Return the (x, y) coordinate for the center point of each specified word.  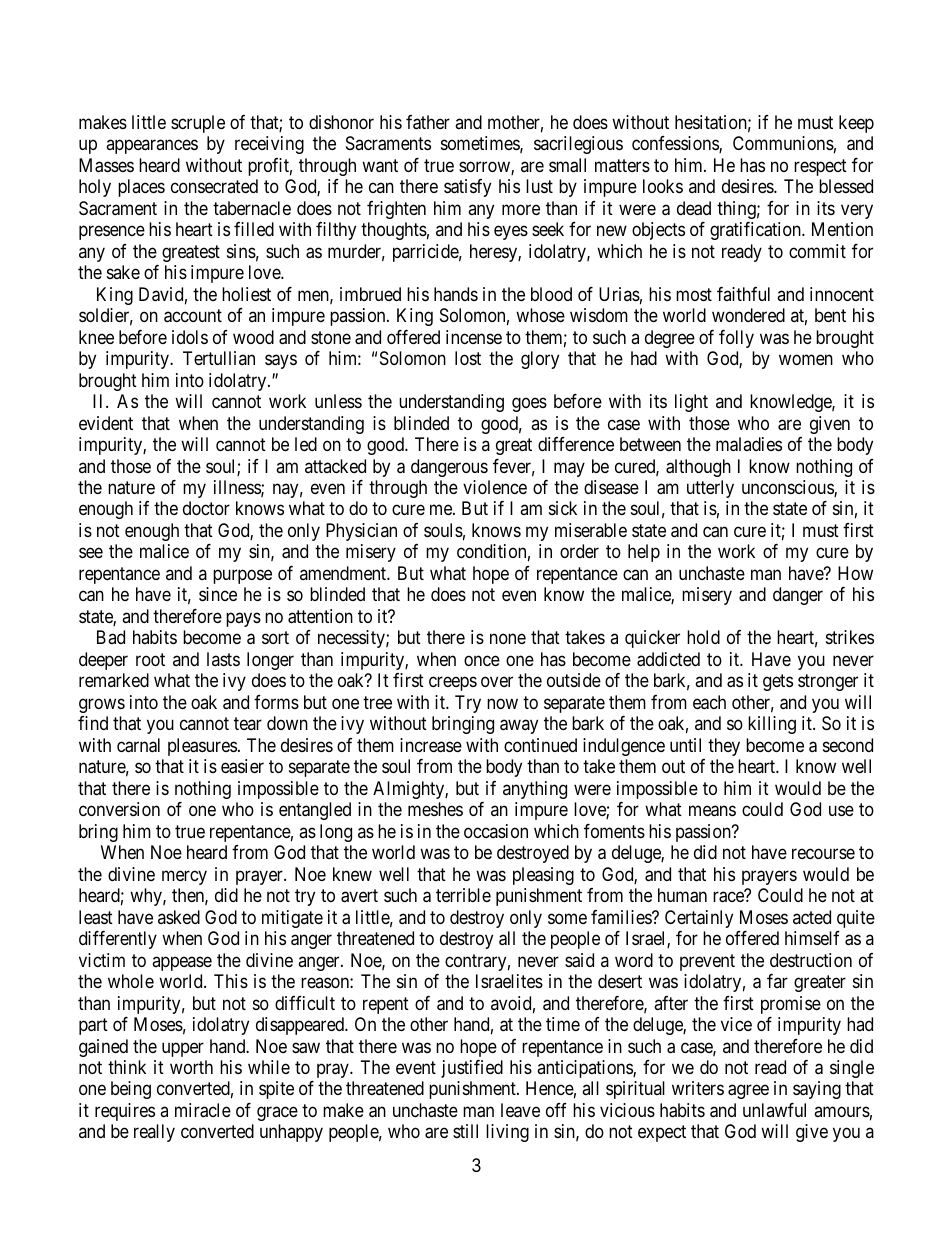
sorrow (485, 168)
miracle (203, 1110)
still (465, 1131)
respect (820, 167)
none (508, 639)
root (150, 659)
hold (703, 637)
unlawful (774, 1110)
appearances (152, 147)
